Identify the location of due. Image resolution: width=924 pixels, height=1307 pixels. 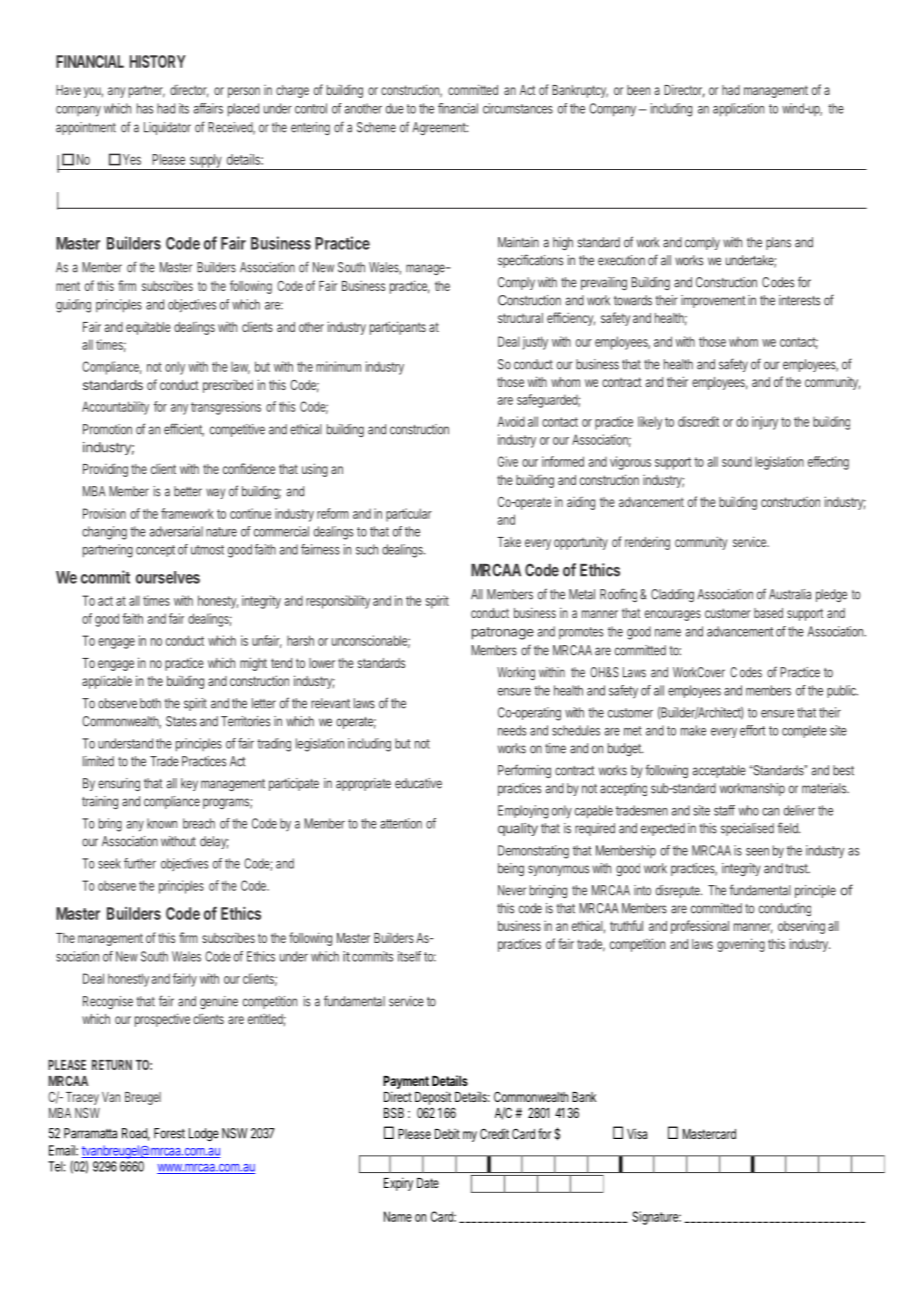
(395, 108).
